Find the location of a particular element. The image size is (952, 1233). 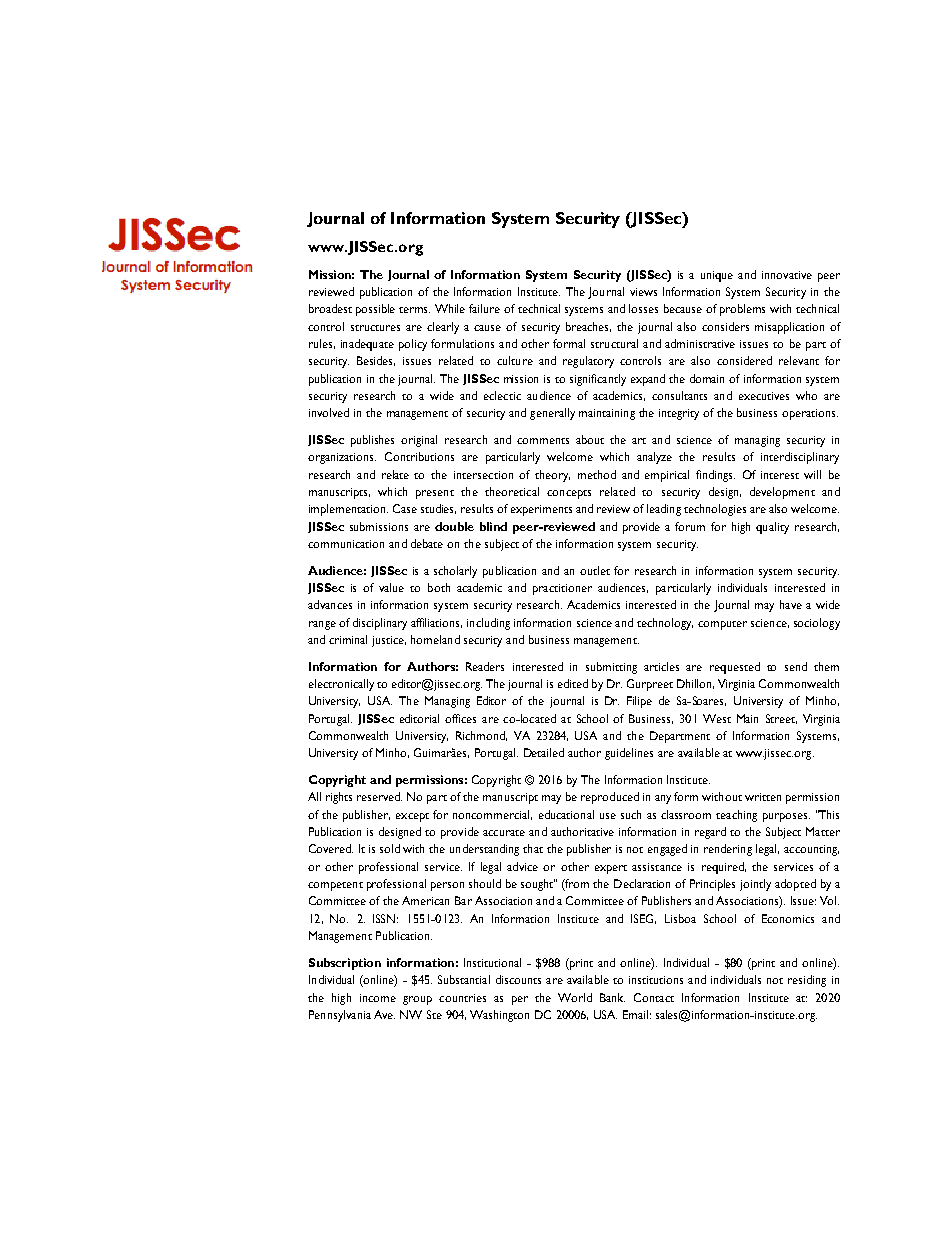

breaches is located at coordinates (588, 327).
